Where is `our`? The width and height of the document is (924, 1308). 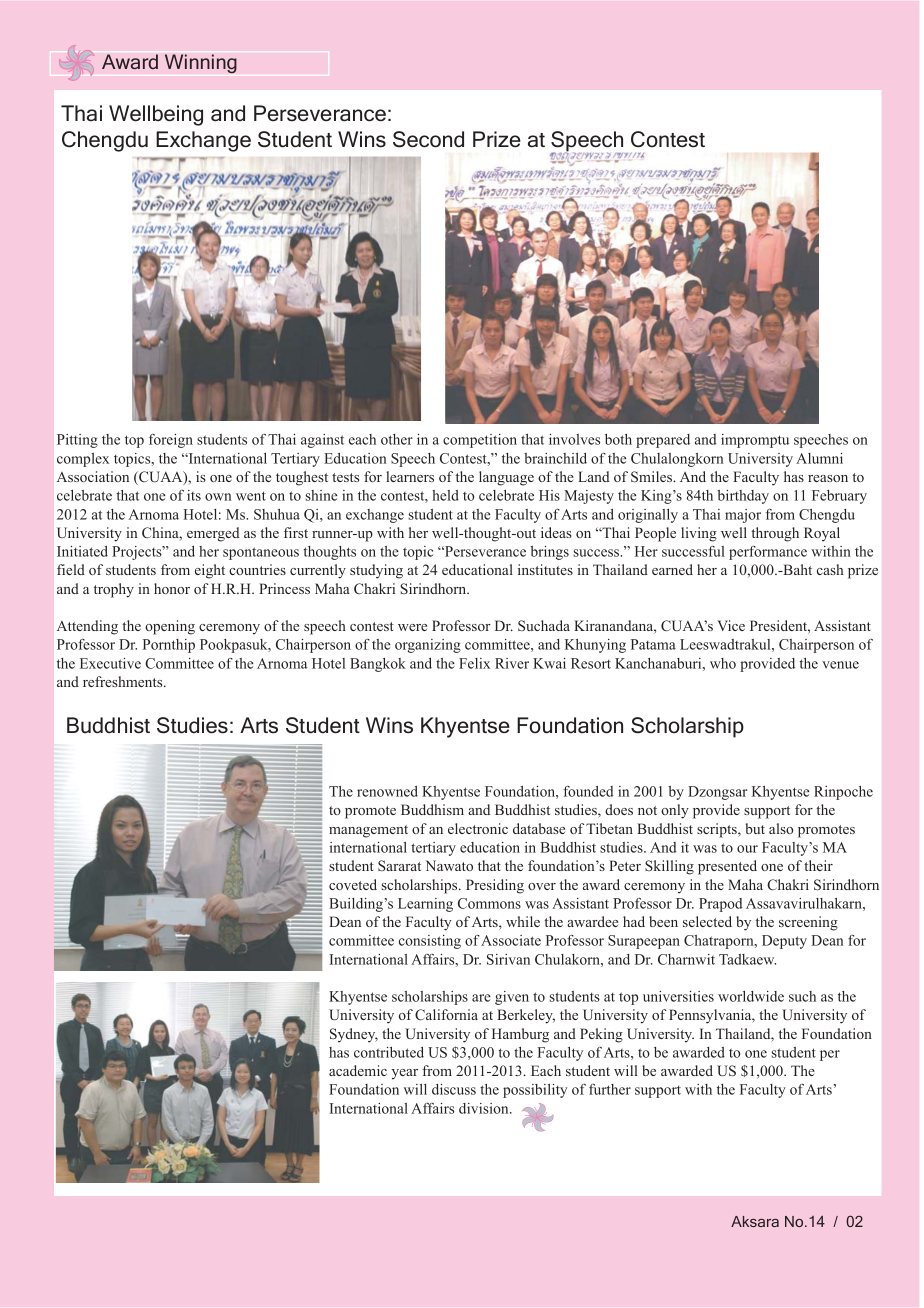 our is located at coordinates (747, 849).
